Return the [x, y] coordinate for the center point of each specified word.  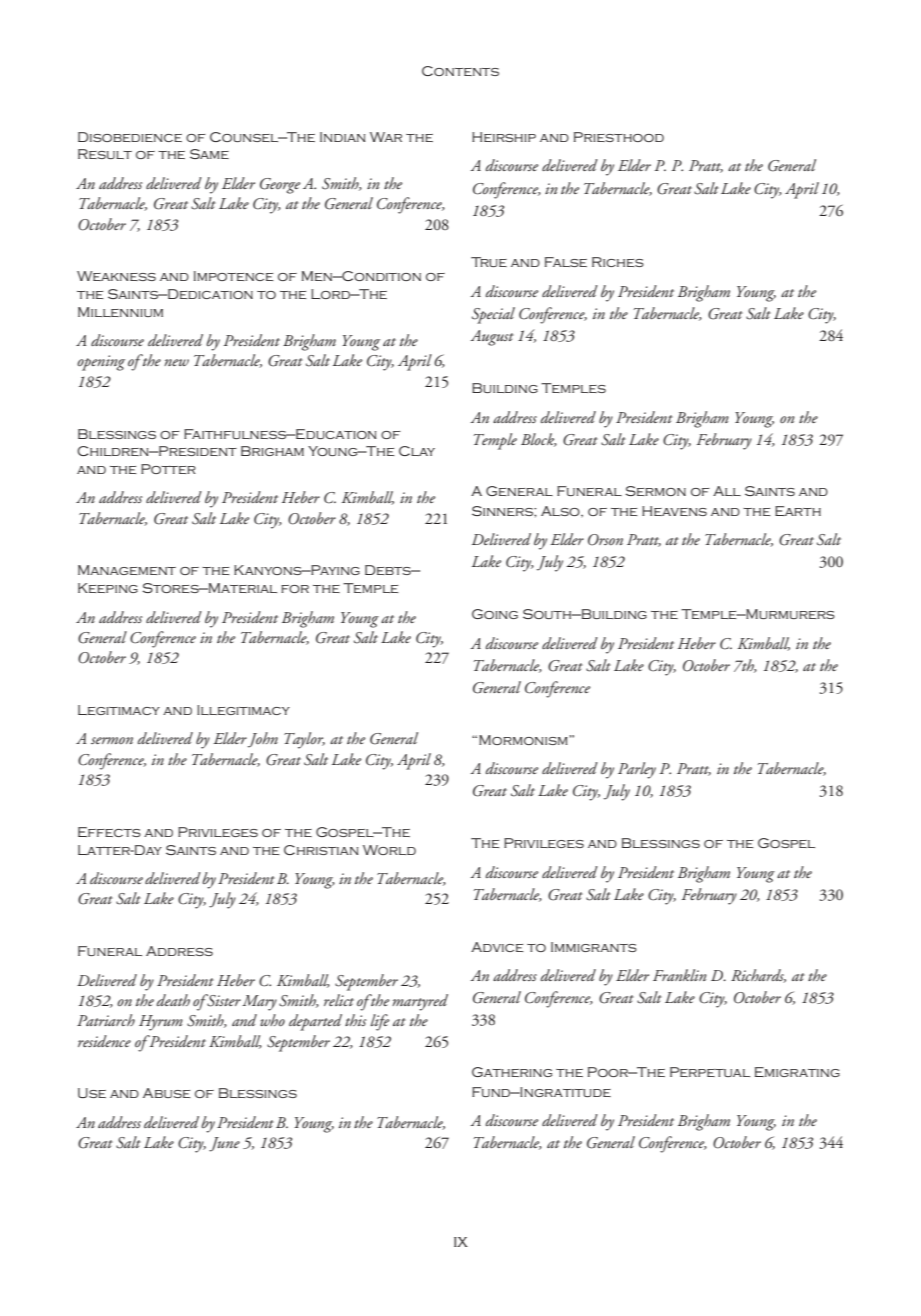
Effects [109, 832]
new [176, 362]
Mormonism [524, 740]
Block [539, 440]
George [280, 186]
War [386, 137]
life [380, 1022]
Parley [637, 770]
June [224, 1144]
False [566, 262]
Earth [798, 511]
